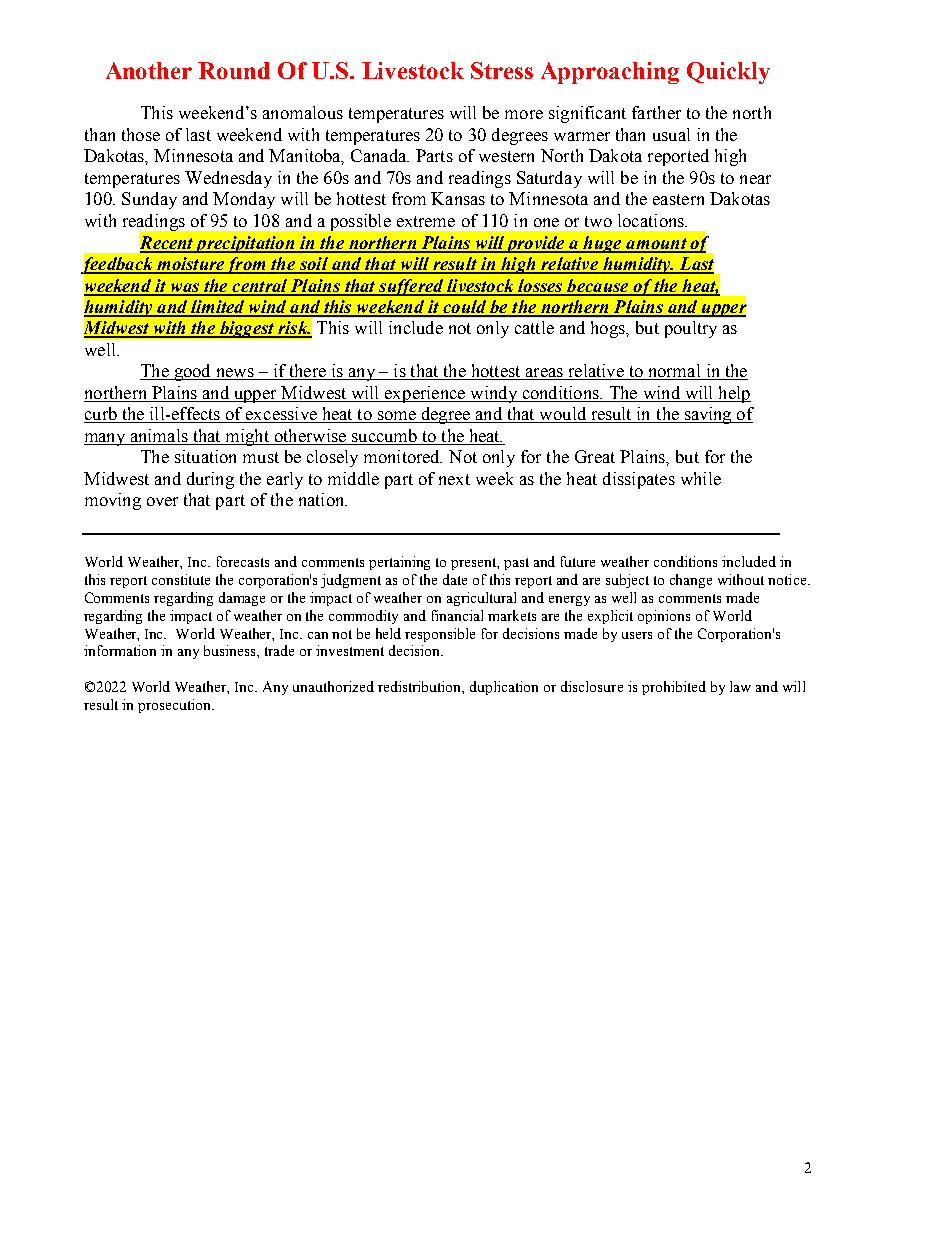 Image resolution: width=952 pixels, height=1233 pixels. Describe the element at coordinates (502, 70) in the image. I see `Stress` at that location.
